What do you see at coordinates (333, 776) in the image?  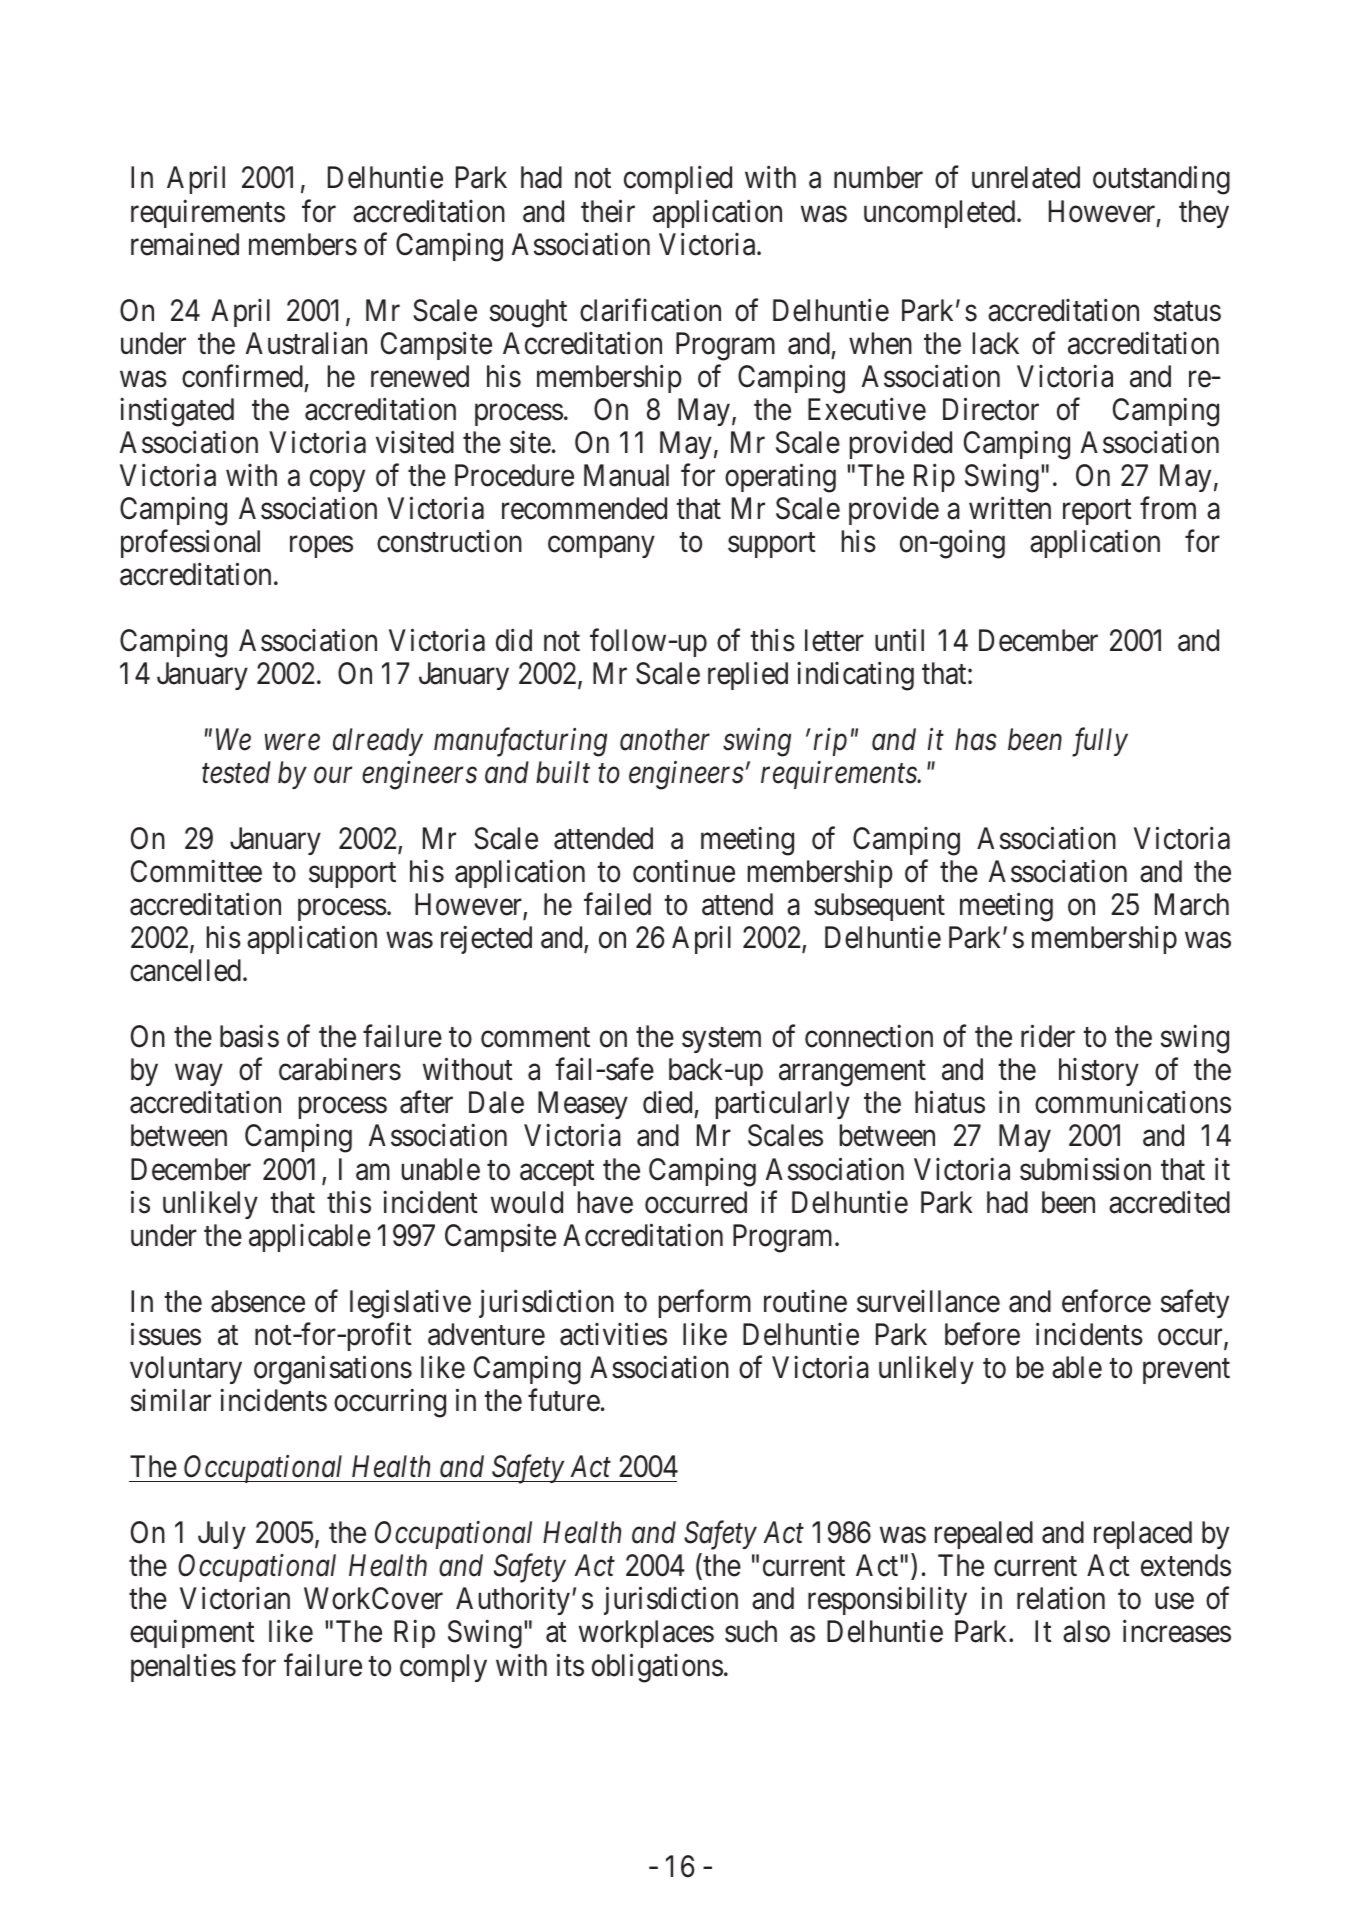 I see `our` at bounding box center [333, 776].
